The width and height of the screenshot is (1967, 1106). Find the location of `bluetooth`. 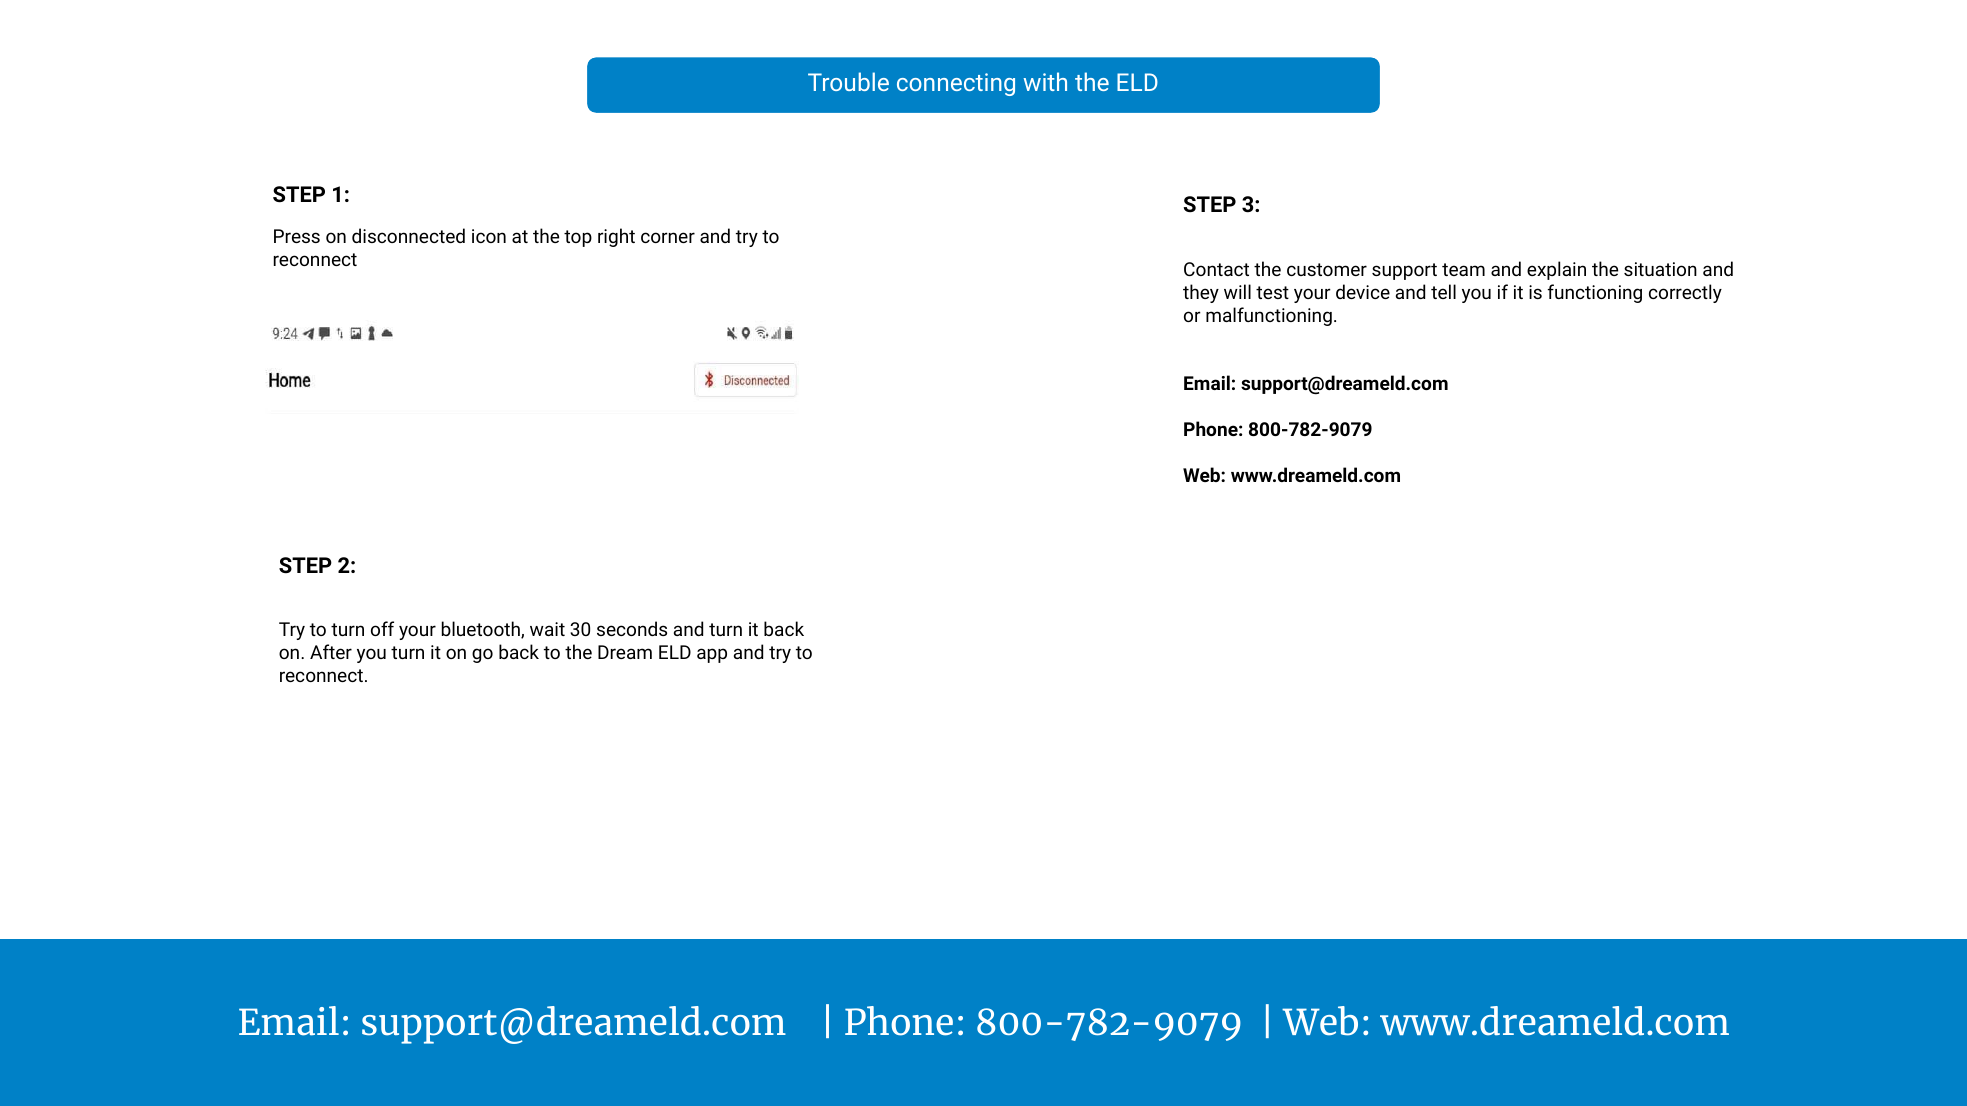

bluetooth is located at coordinates (482, 630).
